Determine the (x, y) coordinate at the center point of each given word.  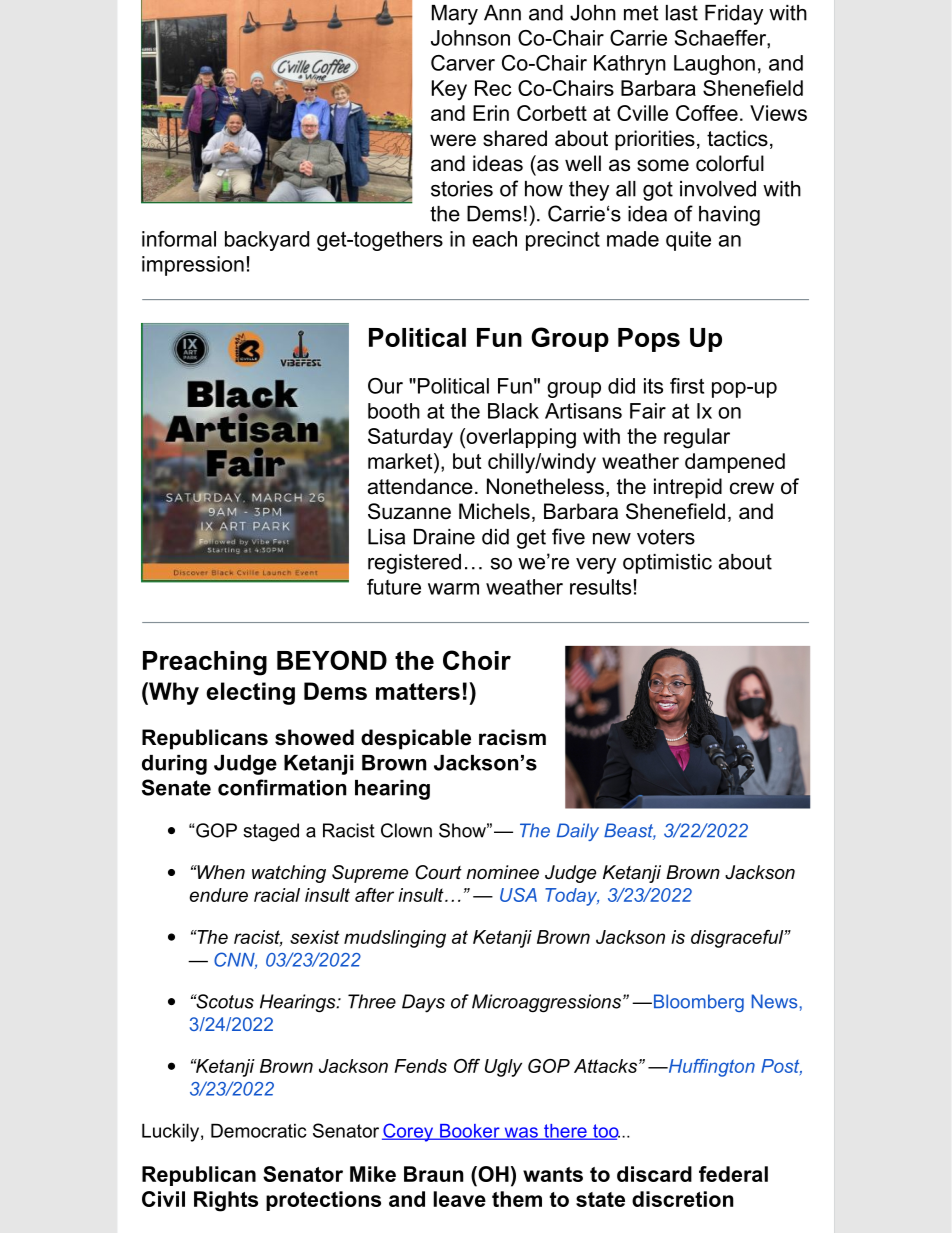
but (467, 461)
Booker (470, 1132)
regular (697, 438)
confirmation (282, 787)
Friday (734, 15)
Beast (630, 831)
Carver (463, 63)
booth (394, 411)
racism (512, 737)
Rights (226, 1201)
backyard (267, 241)
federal (733, 1174)
